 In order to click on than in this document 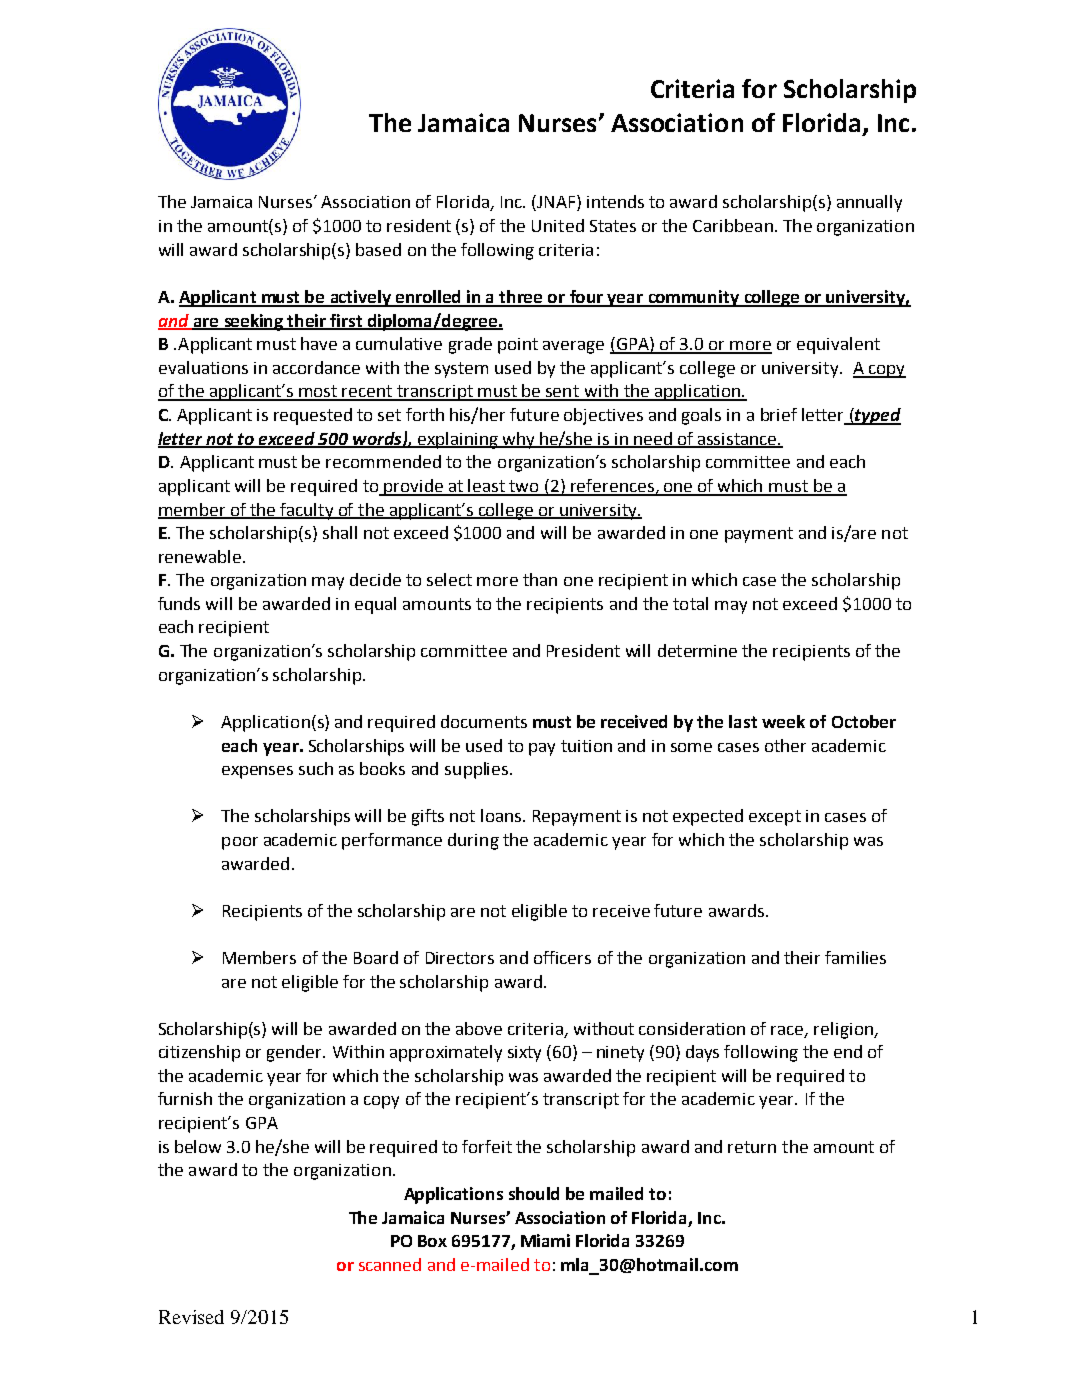, I will do `click(540, 579)`.
